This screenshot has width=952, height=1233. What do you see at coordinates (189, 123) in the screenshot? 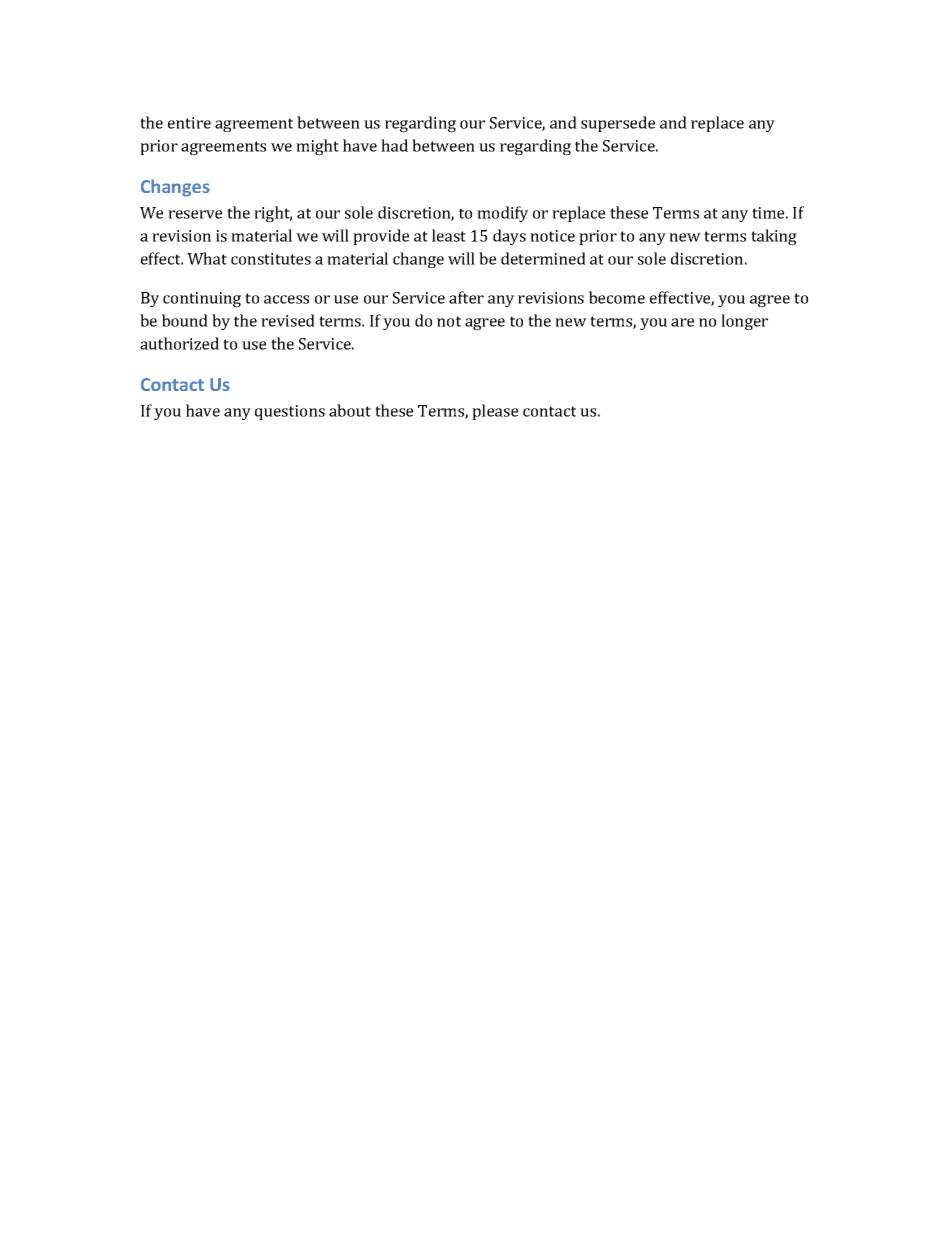
I see `entire` at bounding box center [189, 123].
